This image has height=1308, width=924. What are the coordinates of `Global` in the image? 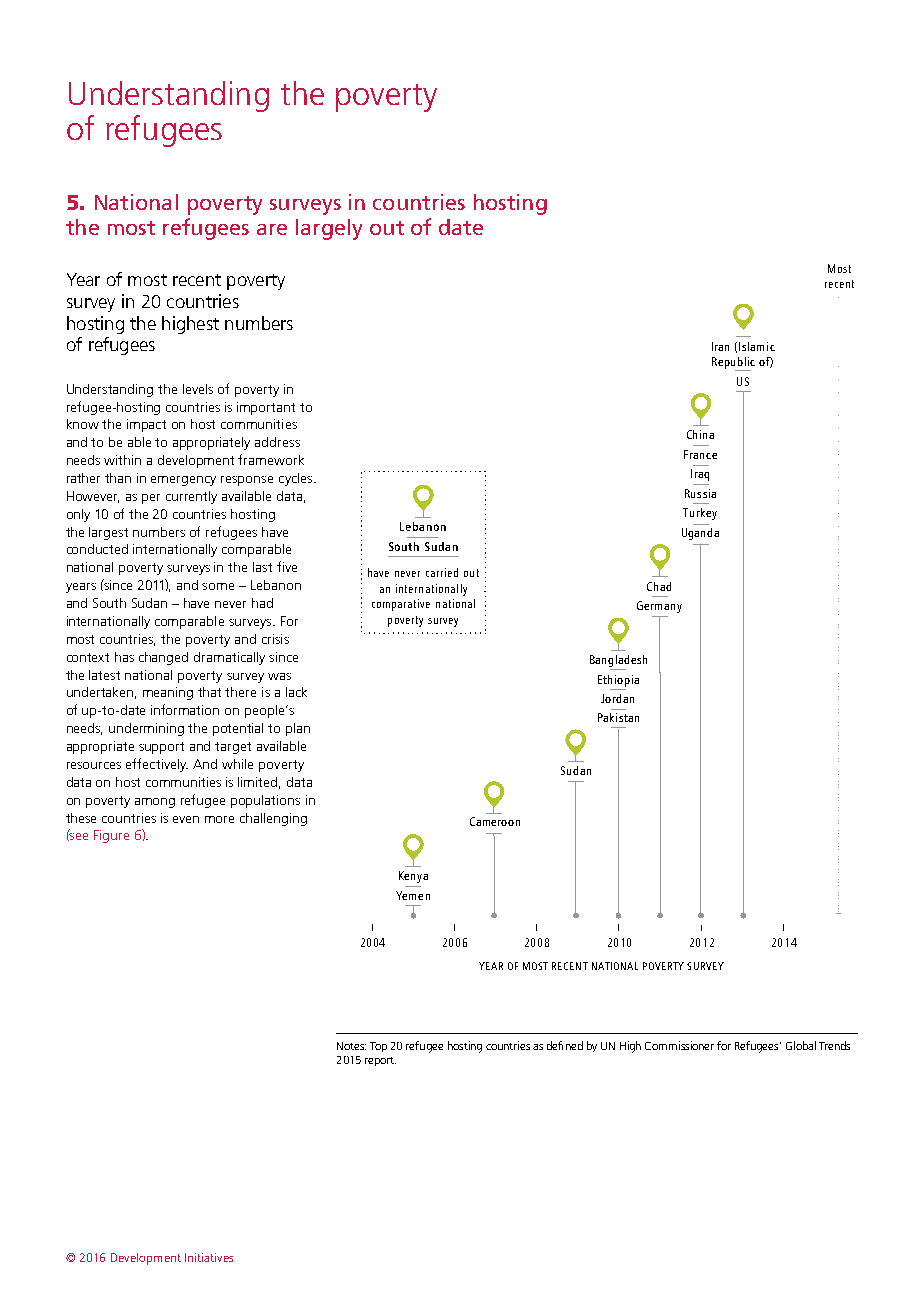 It's located at (801, 1045).
